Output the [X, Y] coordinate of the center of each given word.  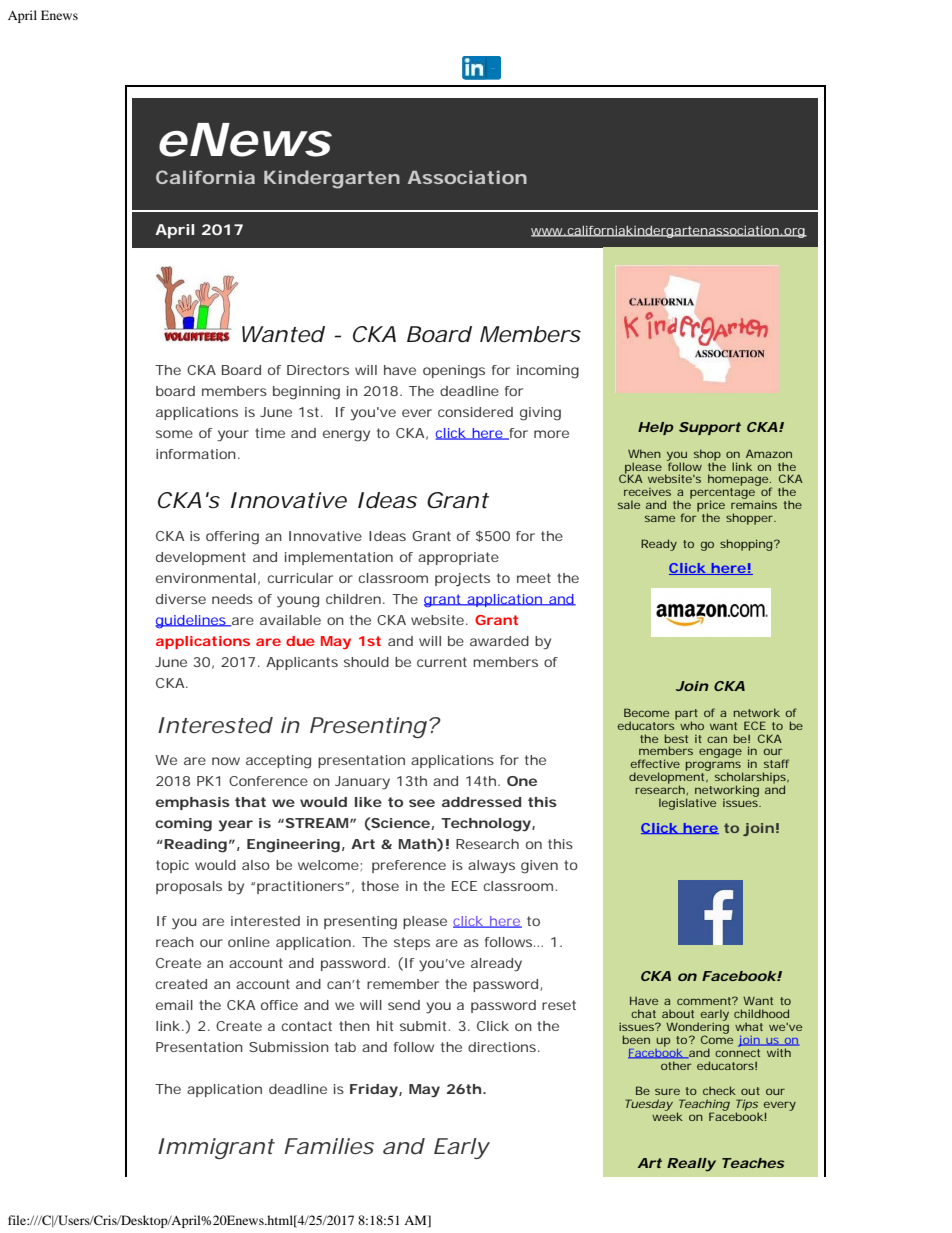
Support [710, 428]
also [256, 865]
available [290, 620]
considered [475, 412]
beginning [306, 393]
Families [329, 1146]
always [491, 866]
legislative [687, 804]
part [686, 715]
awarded [499, 641]
